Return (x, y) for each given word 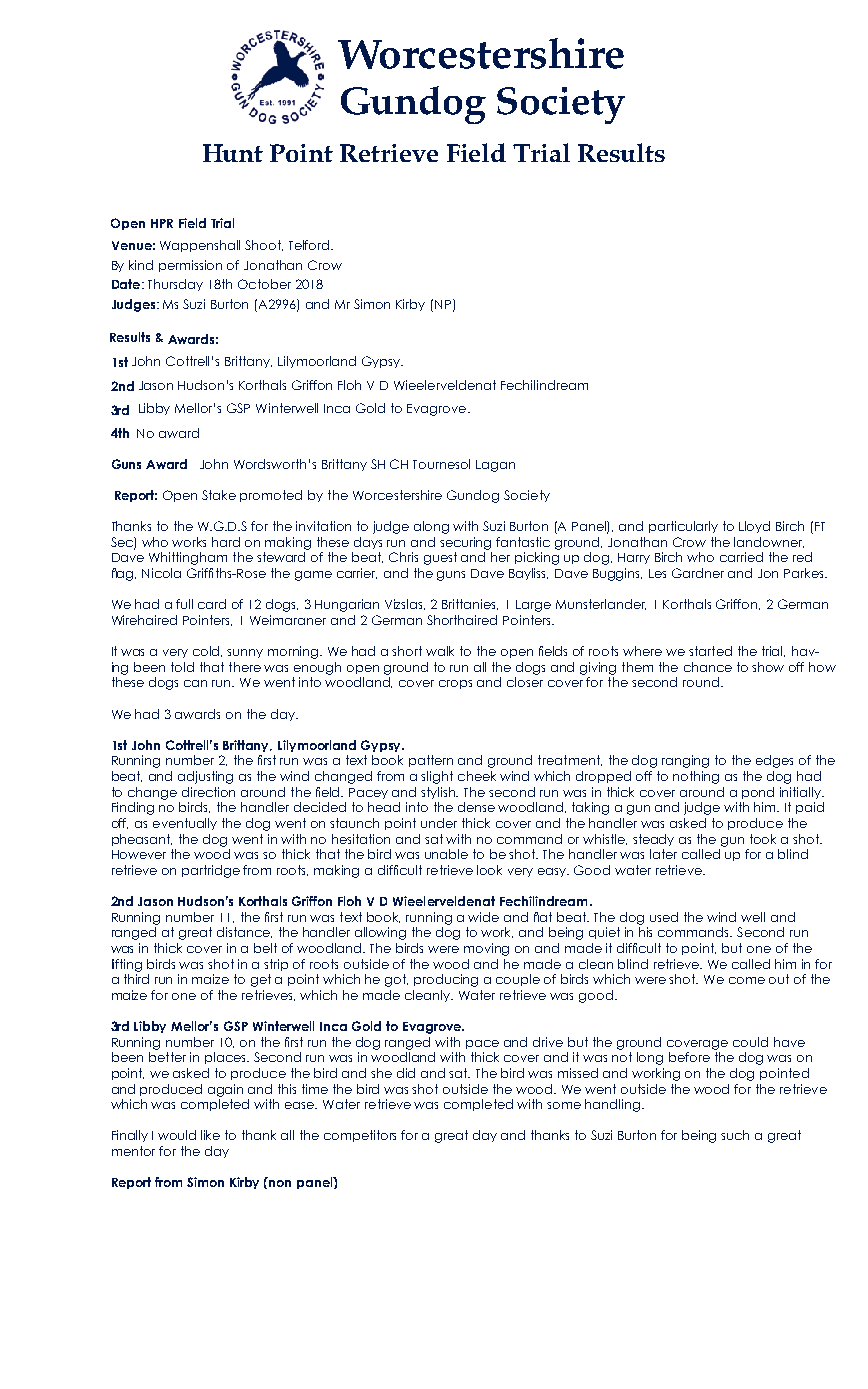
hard (226, 542)
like (210, 1135)
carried (741, 557)
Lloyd (754, 527)
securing (465, 543)
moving (486, 949)
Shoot (264, 245)
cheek (477, 776)
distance (244, 932)
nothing (696, 777)
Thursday (175, 285)
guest (440, 558)
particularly (683, 527)
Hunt (233, 153)
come (747, 980)
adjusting (205, 777)
